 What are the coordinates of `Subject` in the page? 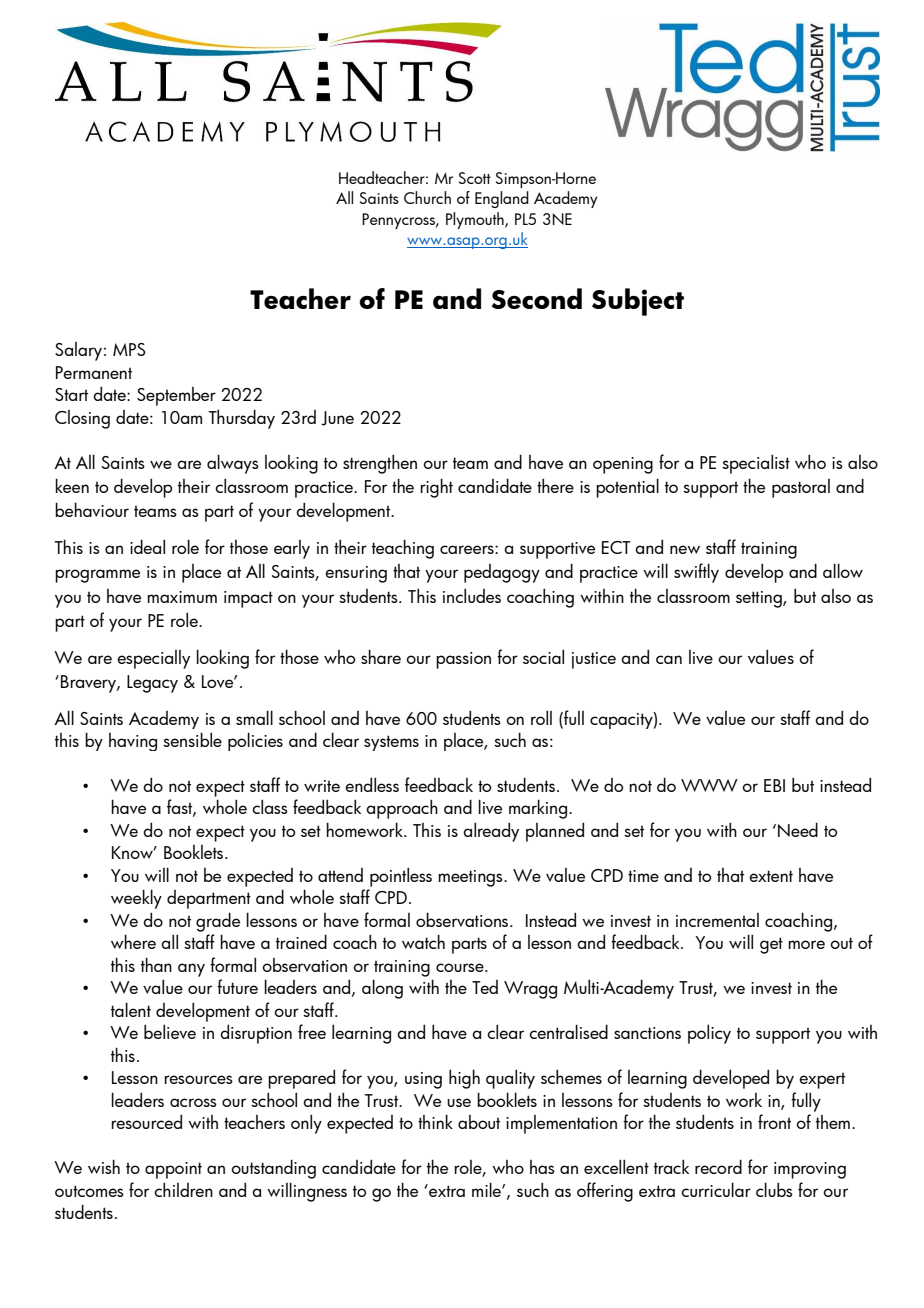 It's located at (638, 302).
